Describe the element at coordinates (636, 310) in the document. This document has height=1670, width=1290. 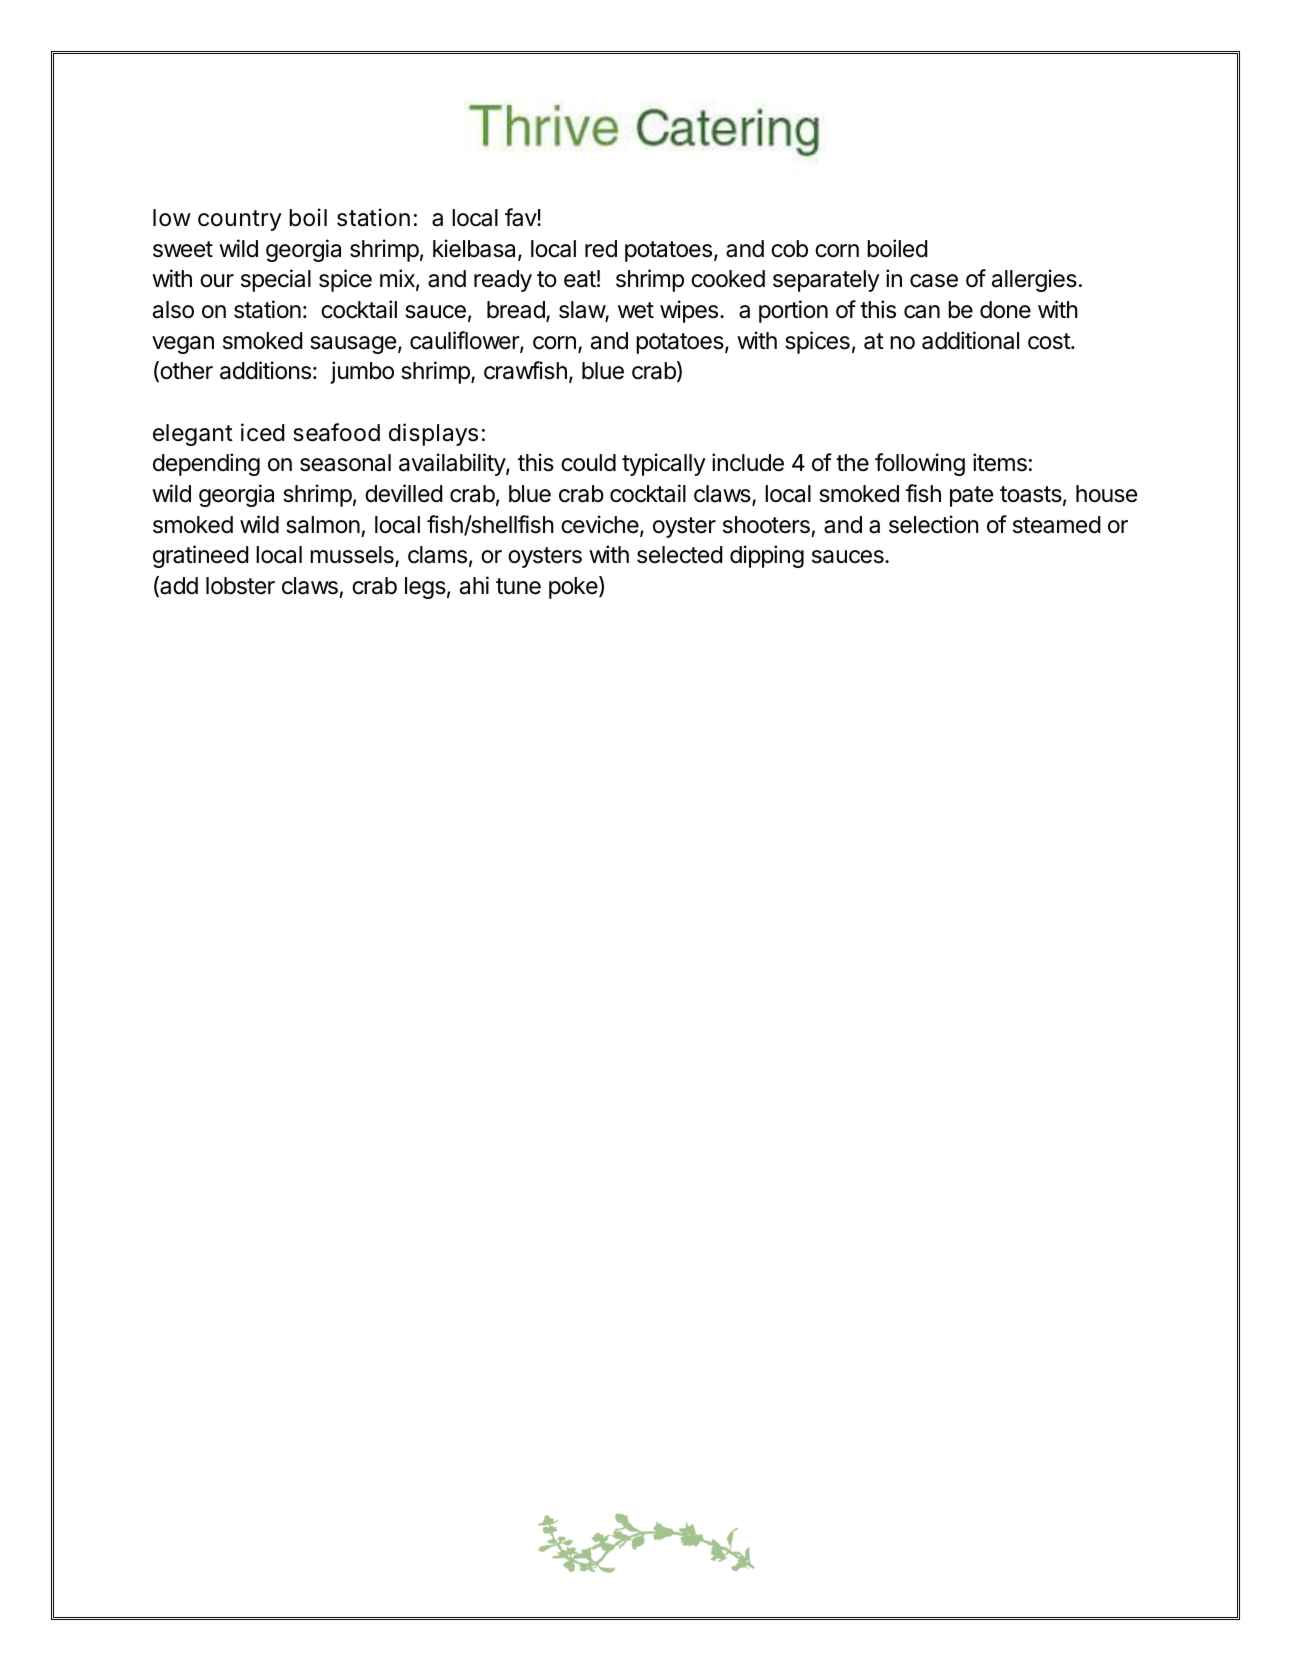
I see `wet` at that location.
